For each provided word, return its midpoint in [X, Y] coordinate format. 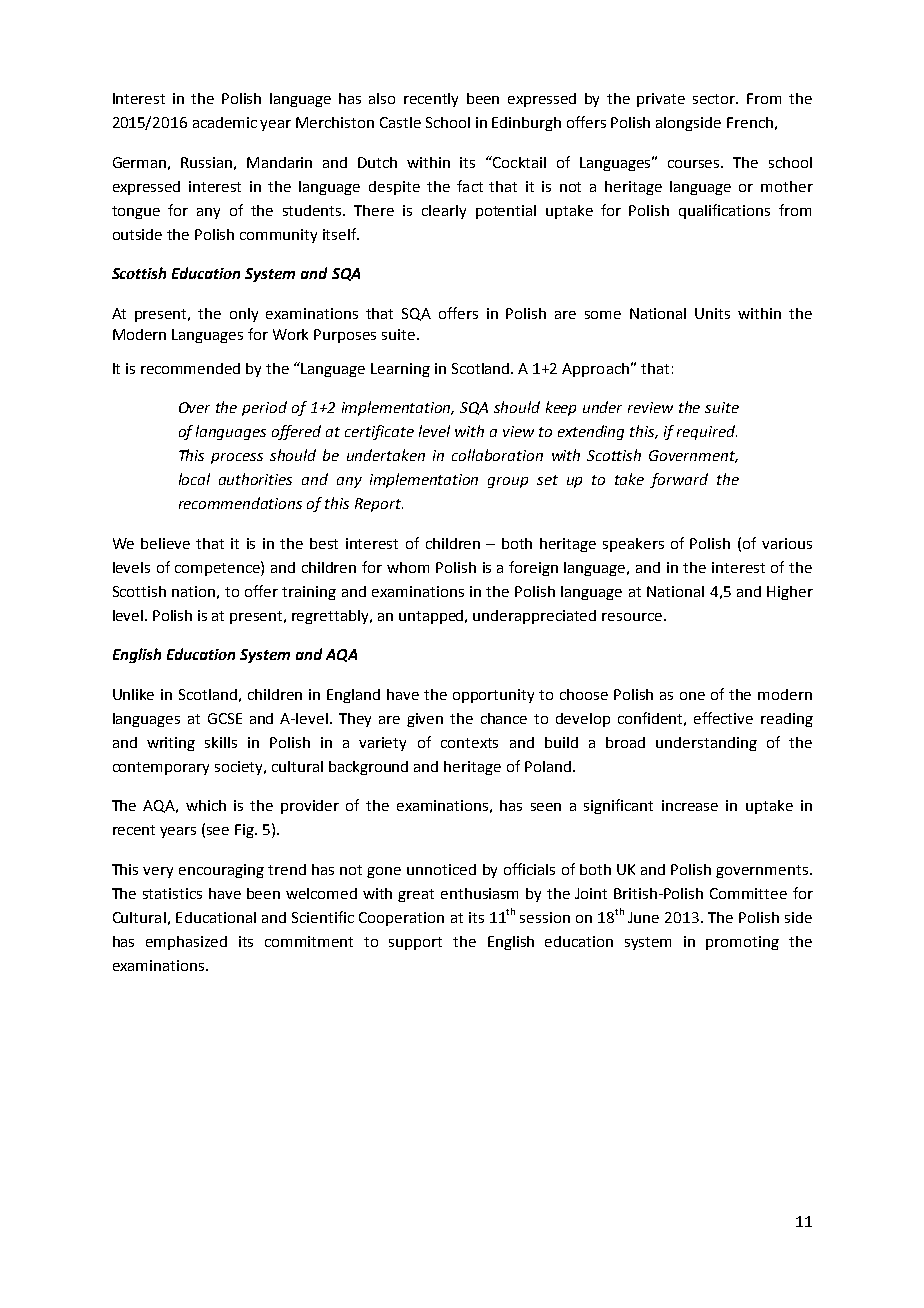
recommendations [240, 503]
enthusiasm [479, 893]
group [508, 482]
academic [225, 122]
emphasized [186, 943]
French [750, 122]
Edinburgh [526, 124]
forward [679, 480]
